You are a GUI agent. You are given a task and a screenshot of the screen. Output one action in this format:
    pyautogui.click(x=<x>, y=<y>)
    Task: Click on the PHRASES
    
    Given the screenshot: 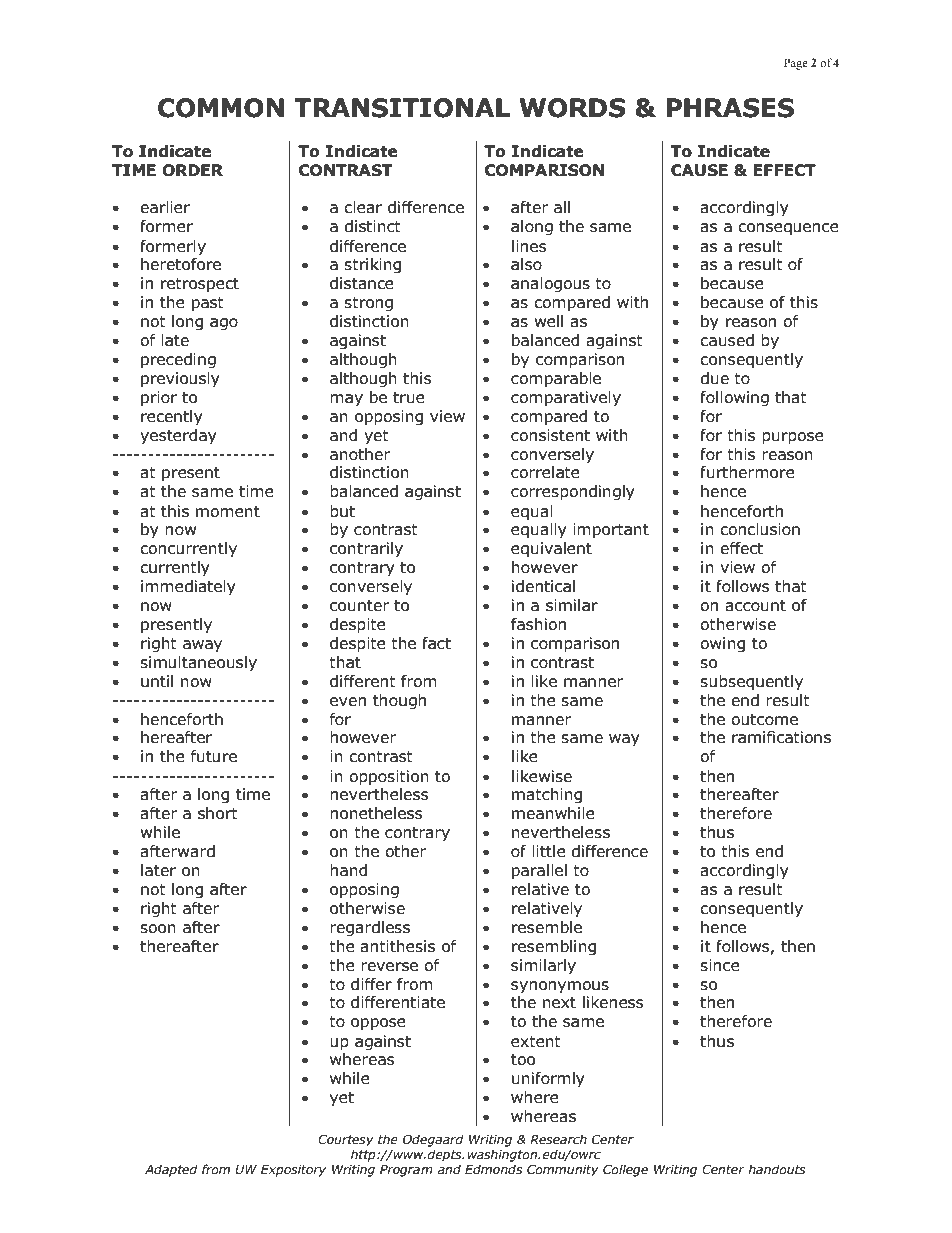 What is the action you would take?
    pyautogui.click(x=730, y=108)
